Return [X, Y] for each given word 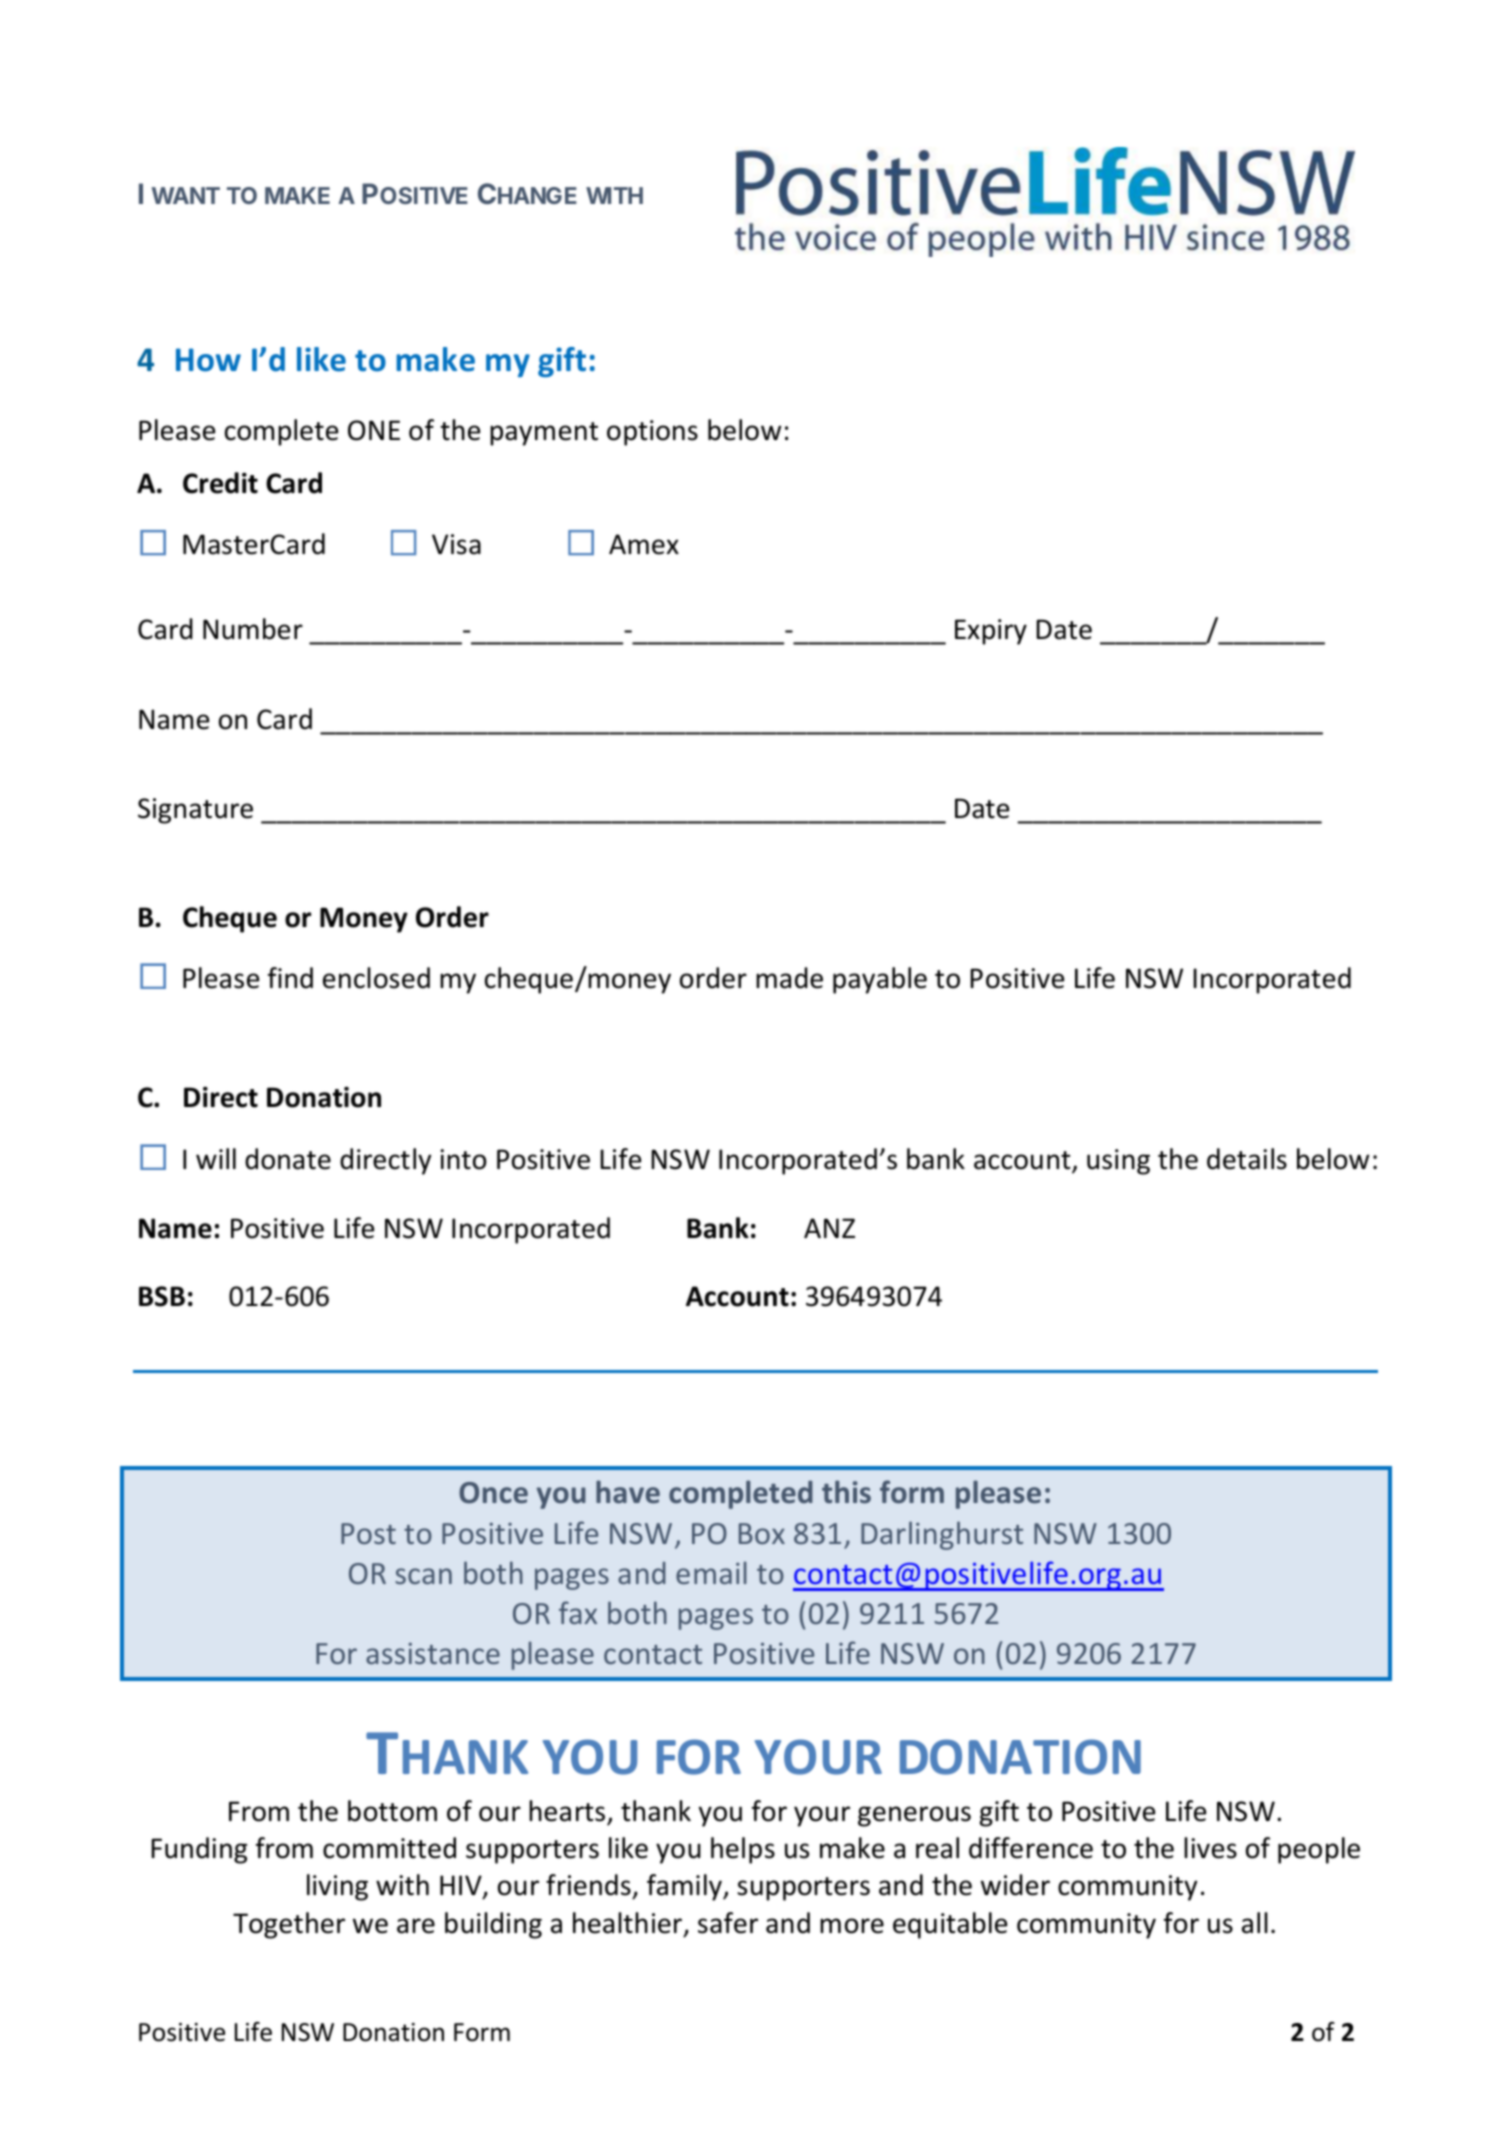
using [1118, 1162]
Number [253, 629]
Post [368, 1533]
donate [288, 1159]
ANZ [829, 1228]
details [1247, 1159]
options [652, 433]
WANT [185, 195]
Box [762, 1533]
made [789, 978]
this [846, 1492]
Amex [644, 544]
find [290, 978]
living [337, 1887]
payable [880, 980]
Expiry [991, 632]
